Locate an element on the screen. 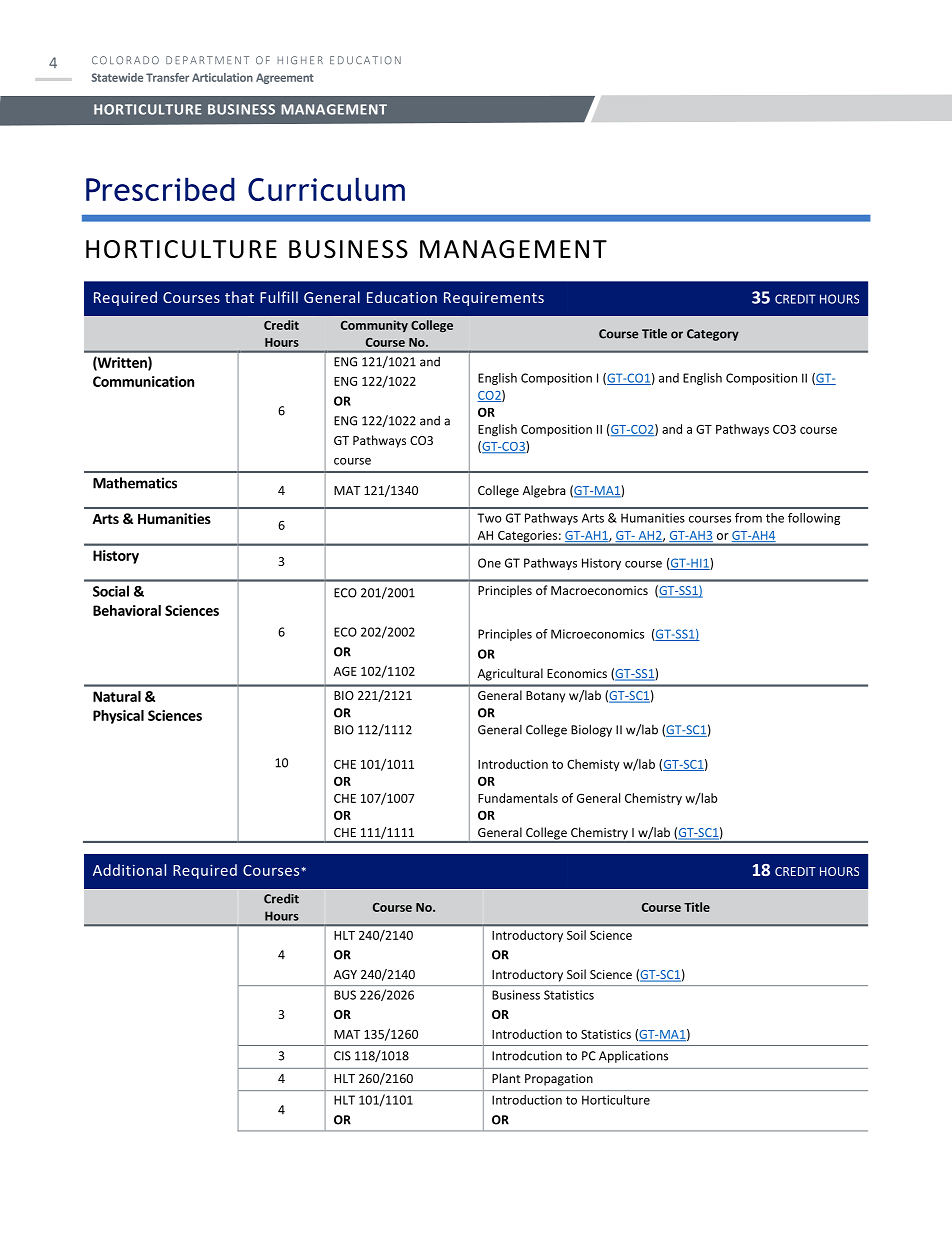 The width and height of the screenshot is (952, 1233). Plant is located at coordinates (506, 1078).
